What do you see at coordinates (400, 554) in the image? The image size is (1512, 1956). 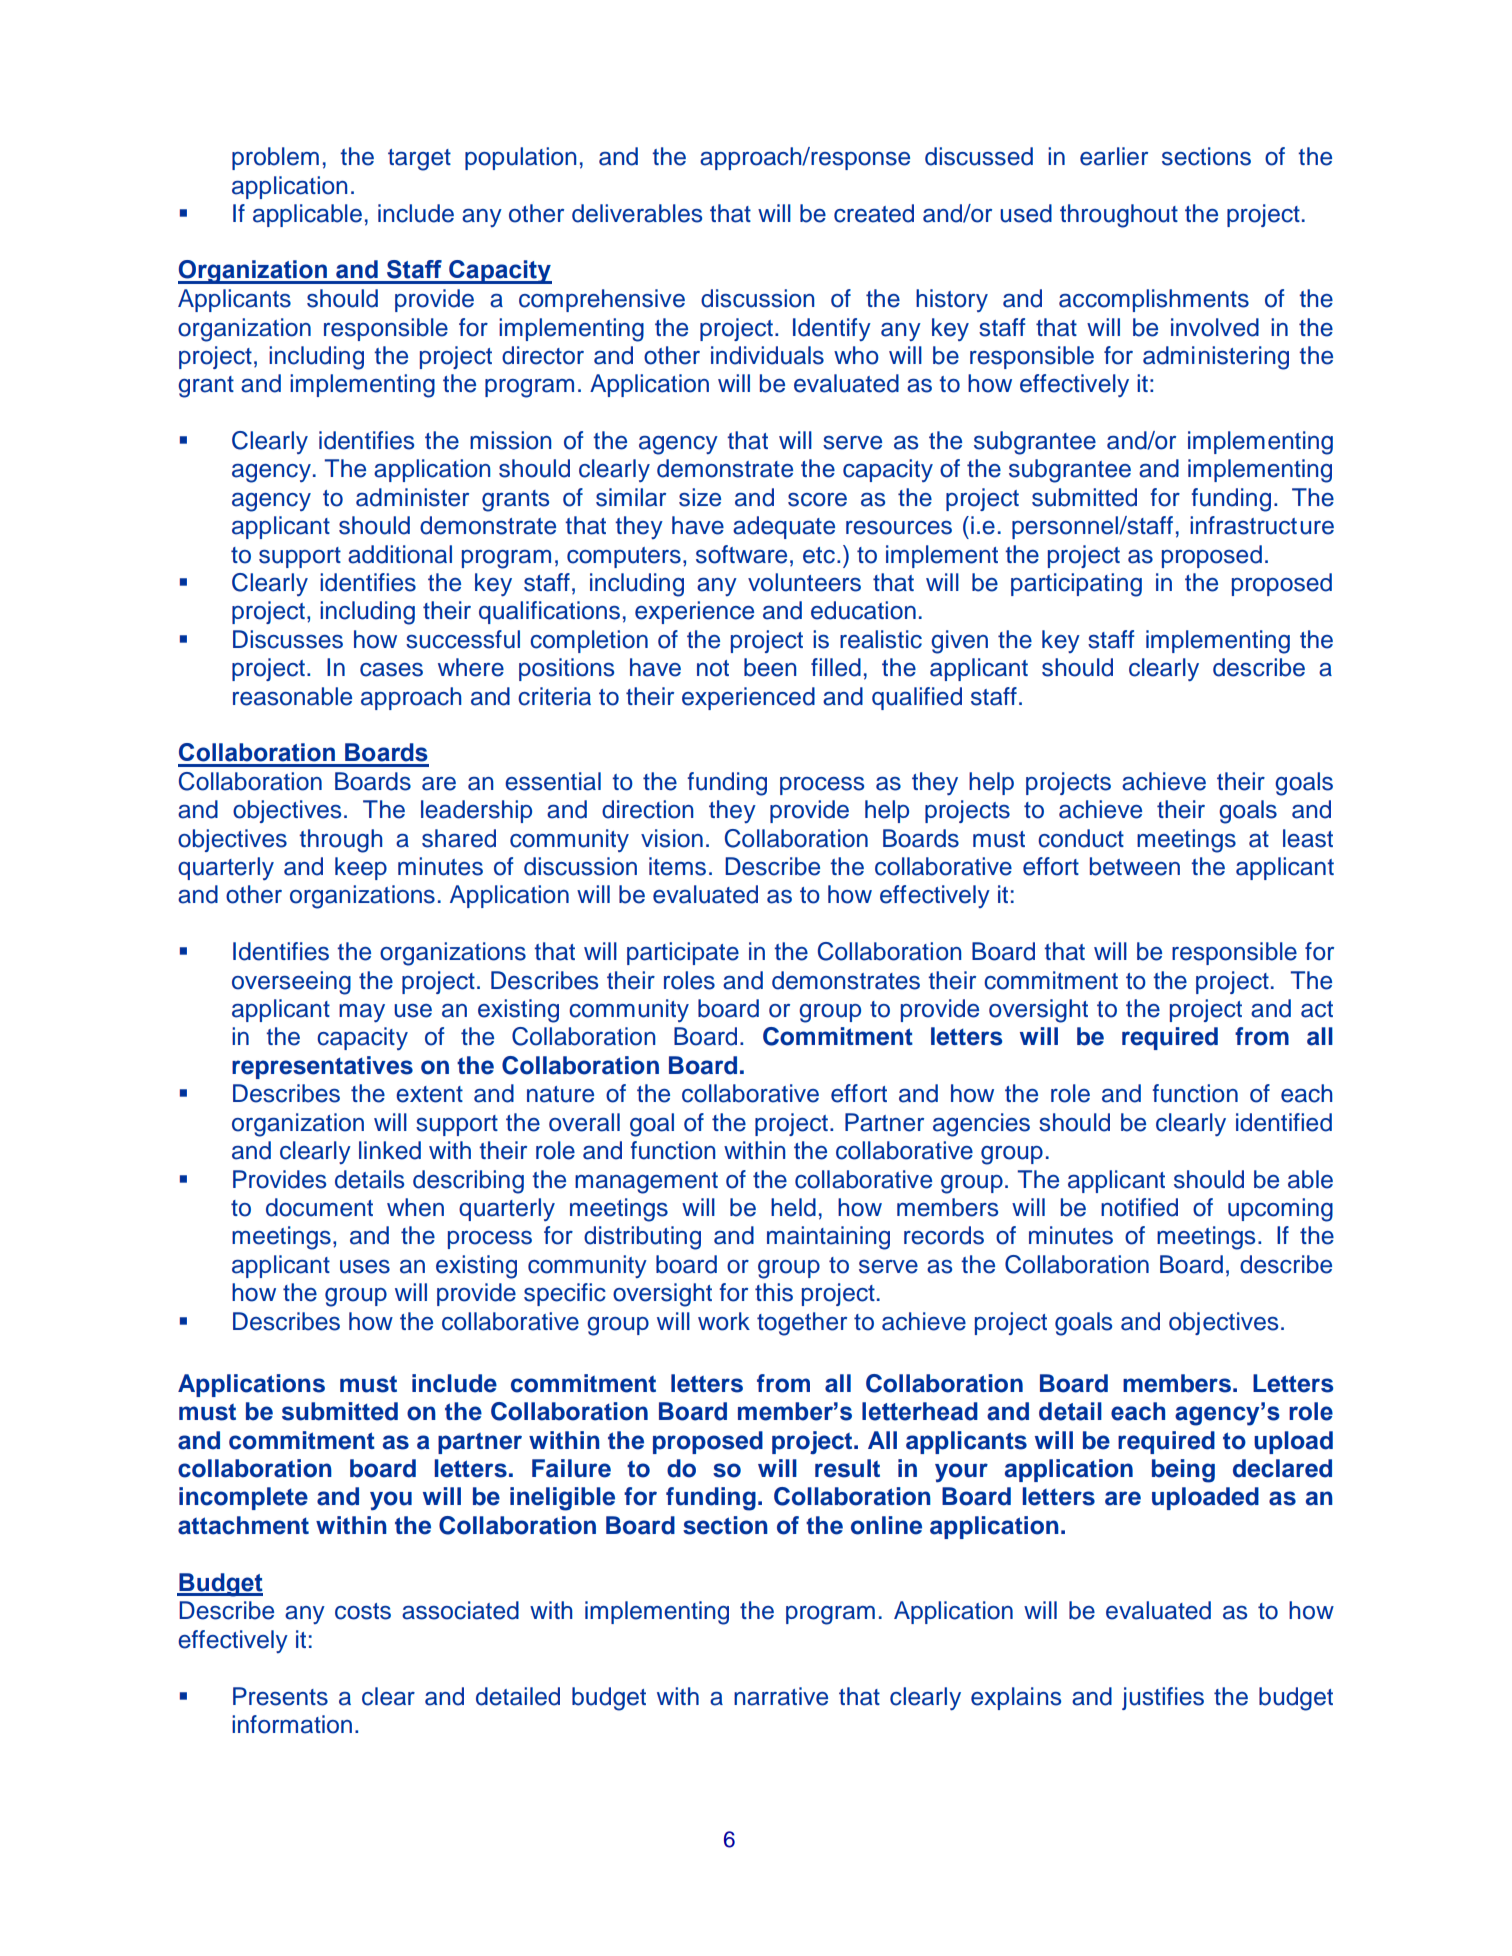 I see `additional` at bounding box center [400, 554].
